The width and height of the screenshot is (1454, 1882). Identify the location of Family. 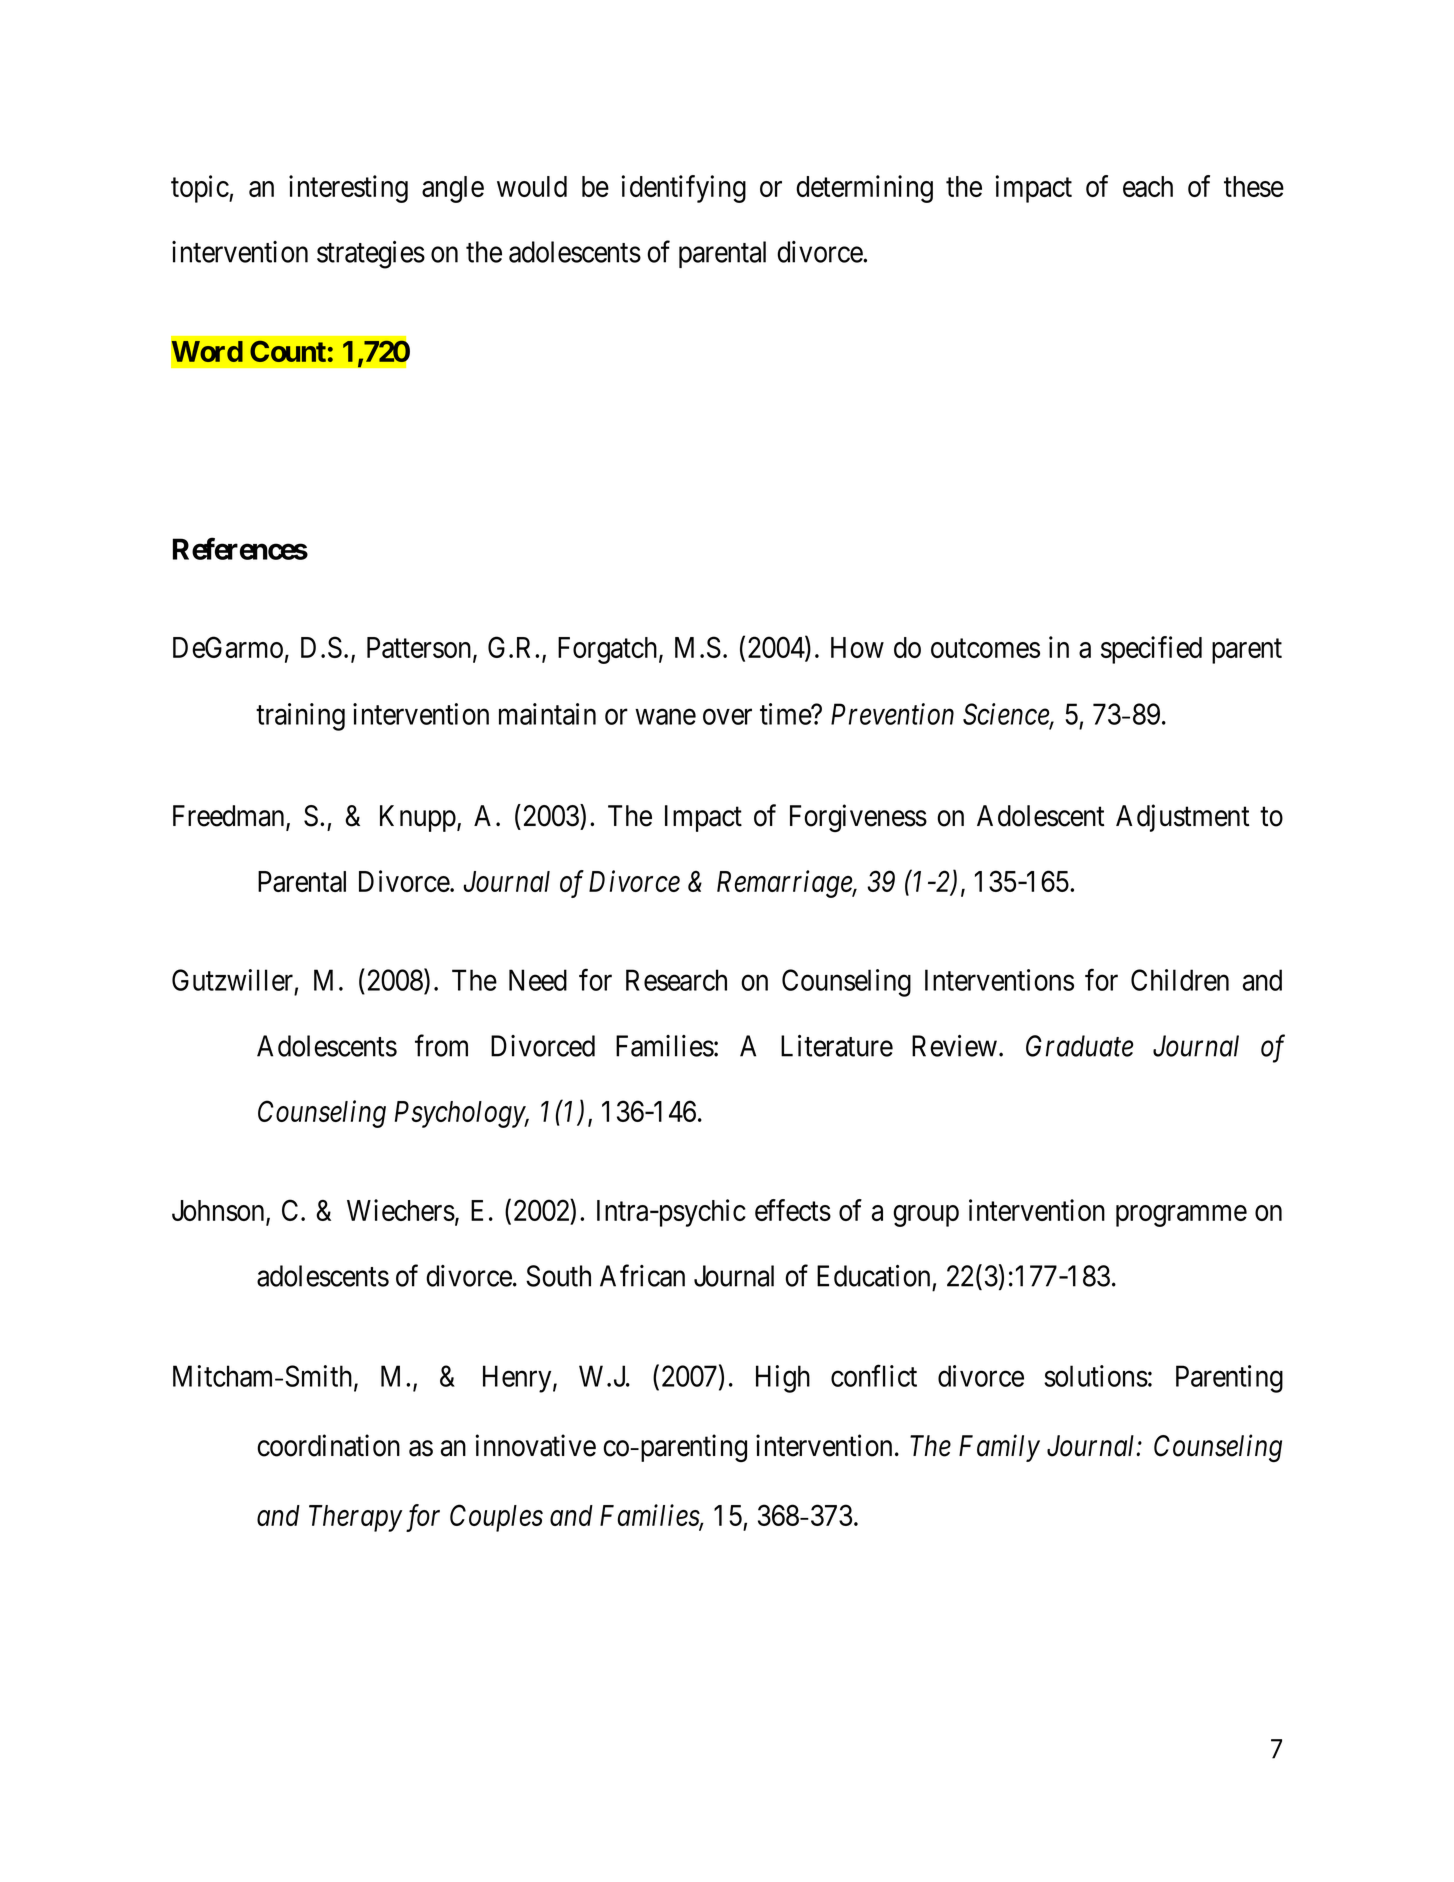
(999, 1448).
